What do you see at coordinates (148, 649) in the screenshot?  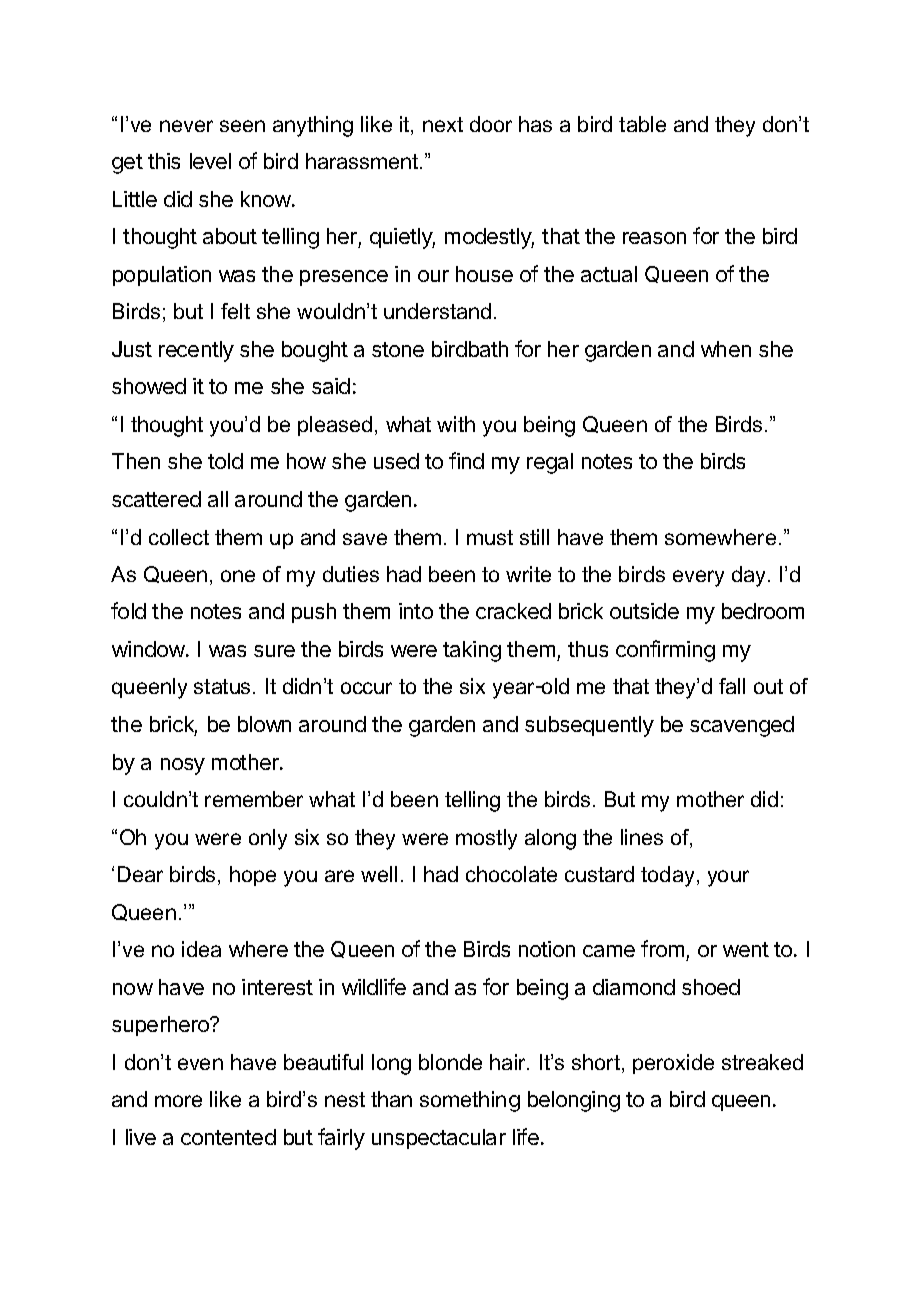 I see `window` at bounding box center [148, 649].
